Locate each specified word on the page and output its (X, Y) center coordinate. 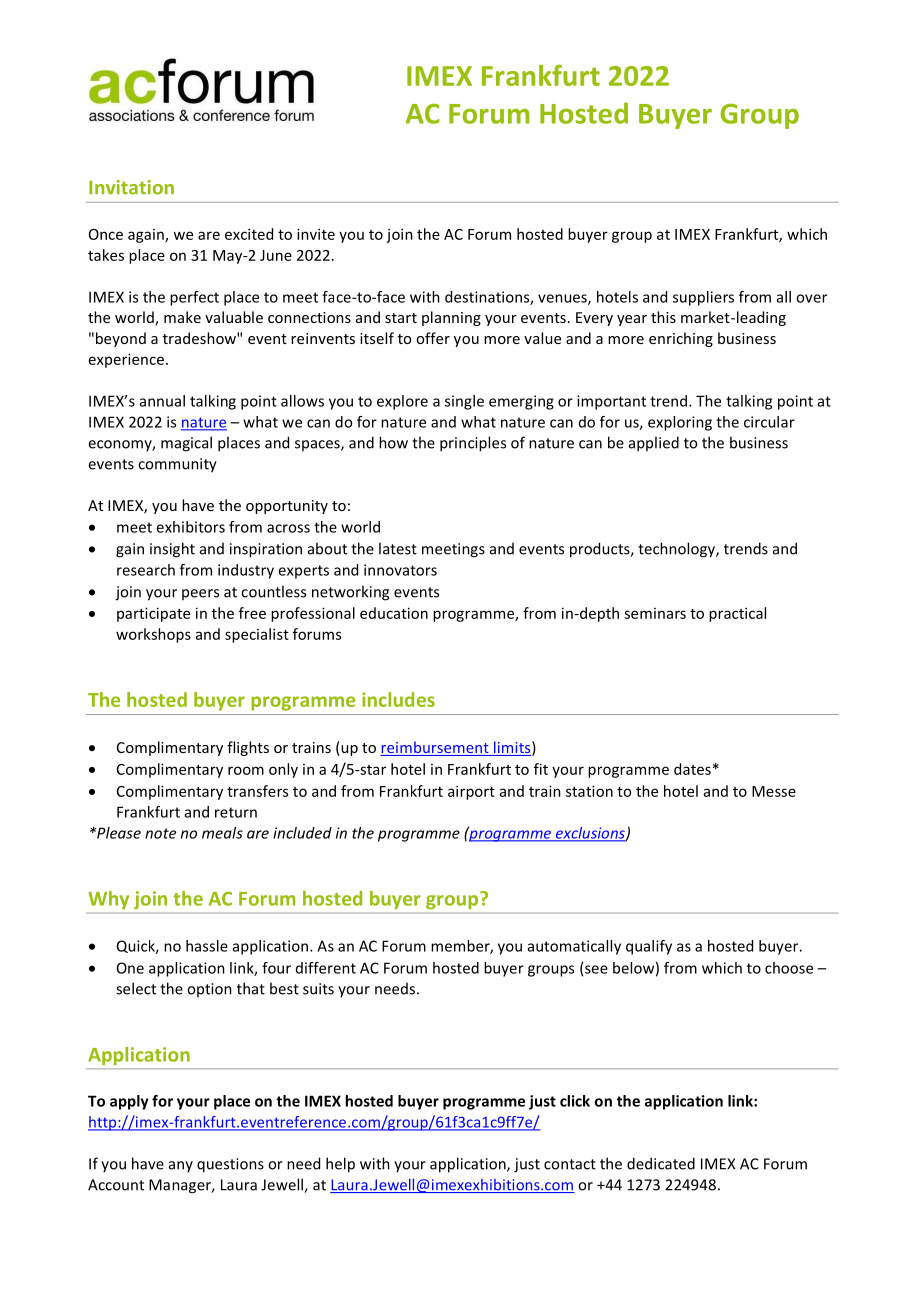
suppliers (703, 298)
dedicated (661, 1163)
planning (451, 318)
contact (570, 1164)
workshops (153, 635)
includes (398, 699)
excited (249, 234)
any (181, 1166)
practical (737, 614)
